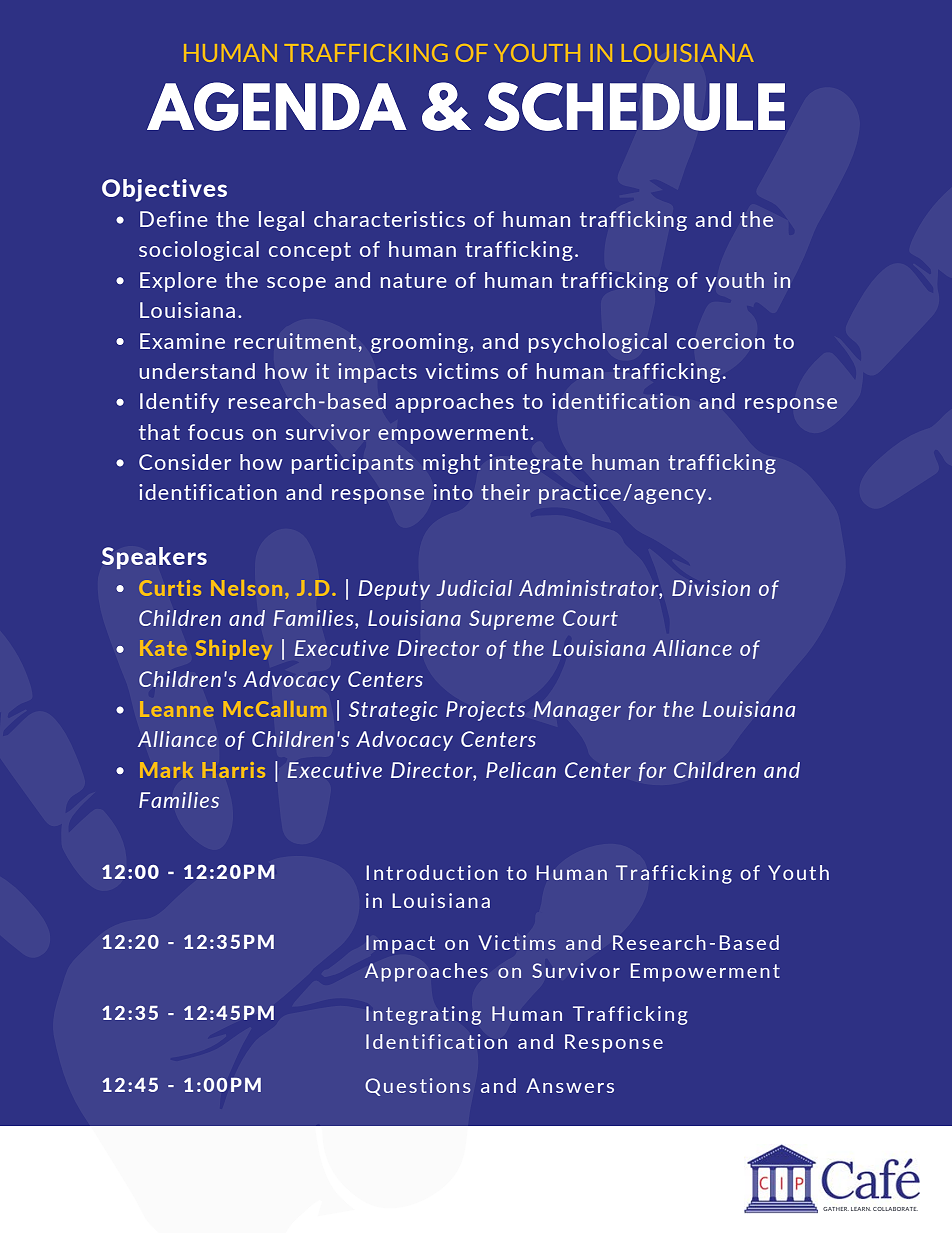 The width and height of the screenshot is (952, 1233). What do you see at coordinates (570, 1085) in the screenshot?
I see `Answers` at bounding box center [570, 1085].
